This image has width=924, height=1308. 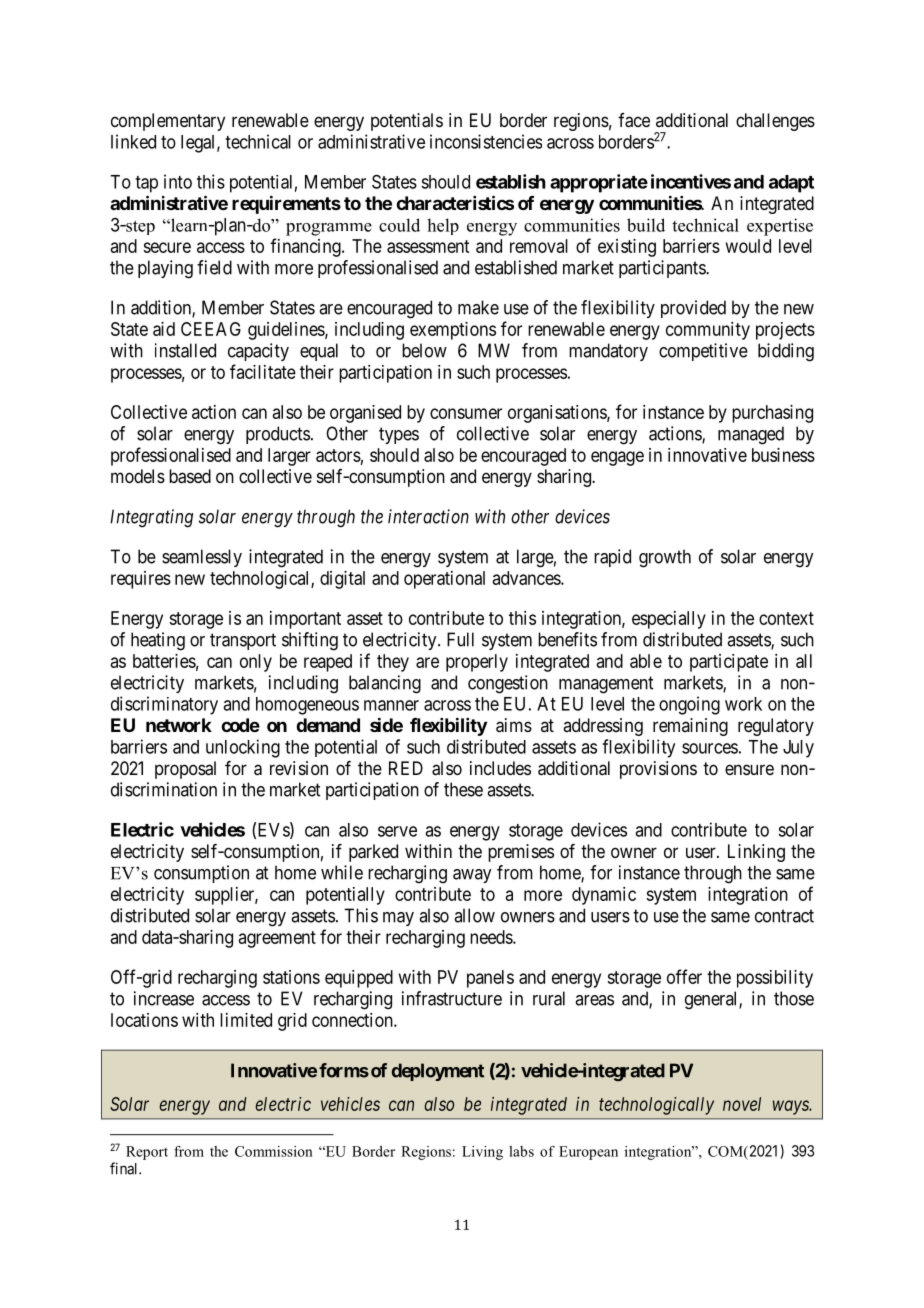 I want to click on novel, so click(x=742, y=1104).
